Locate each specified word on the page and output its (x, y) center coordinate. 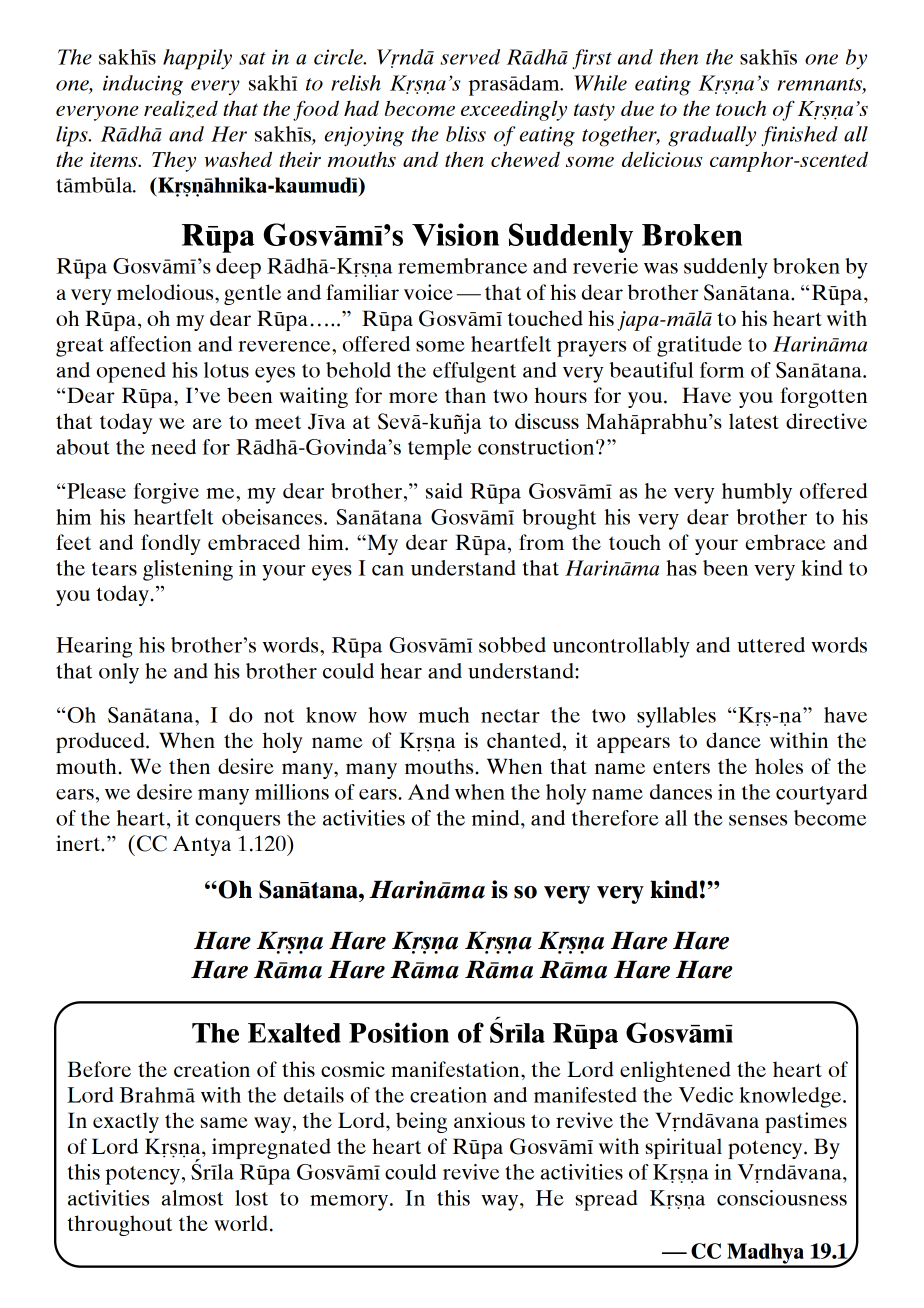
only (119, 673)
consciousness (782, 1198)
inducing (143, 85)
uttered (771, 645)
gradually (712, 136)
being (421, 1122)
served (470, 57)
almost (192, 1198)
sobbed (512, 645)
